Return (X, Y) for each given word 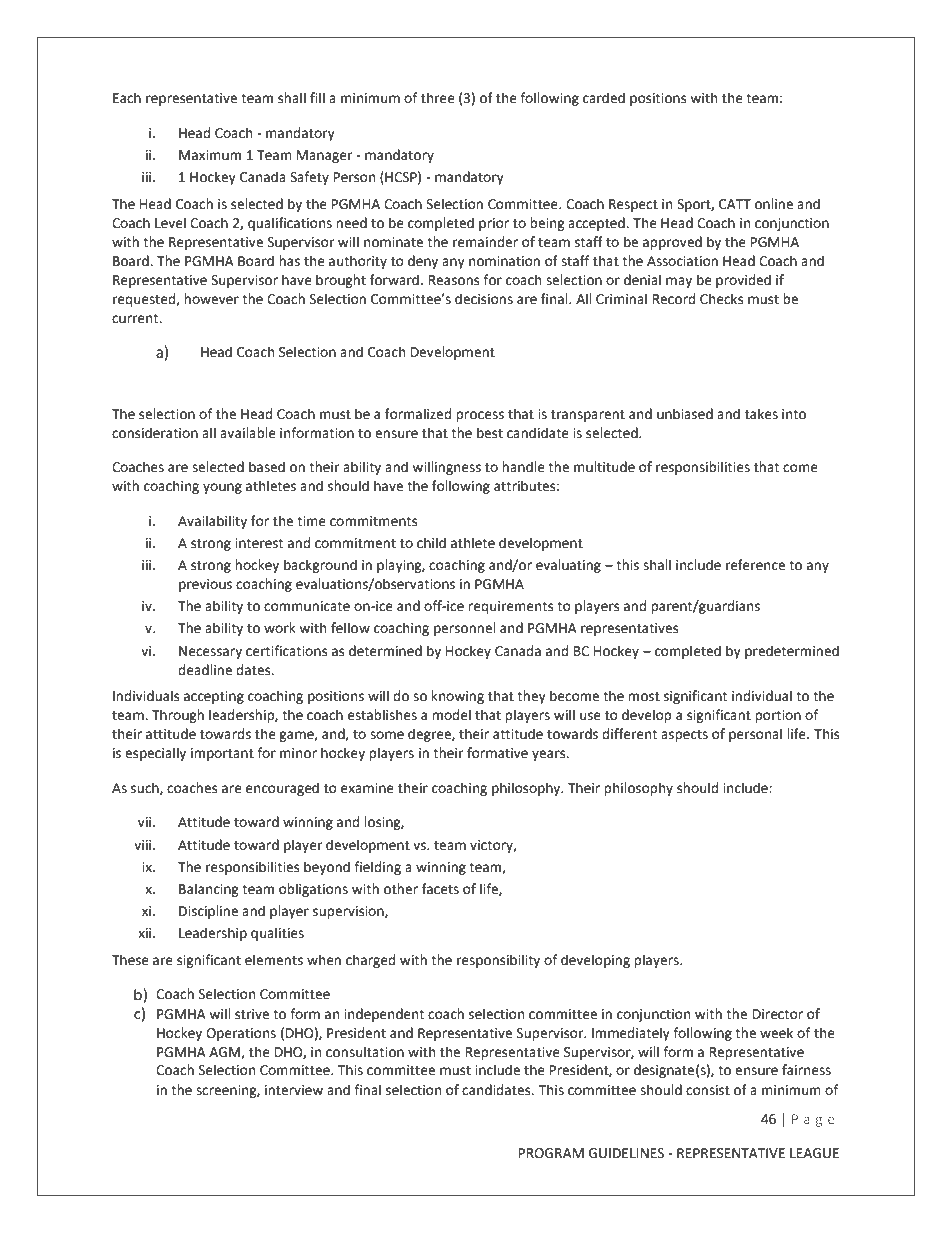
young (222, 488)
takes (761, 414)
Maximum (210, 155)
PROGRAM (551, 1153)
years (550, 755)
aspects (684, 736)
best (490, 433)
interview (294, 1090)
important (222, 754)
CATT (735, 204)
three (438, 98)
